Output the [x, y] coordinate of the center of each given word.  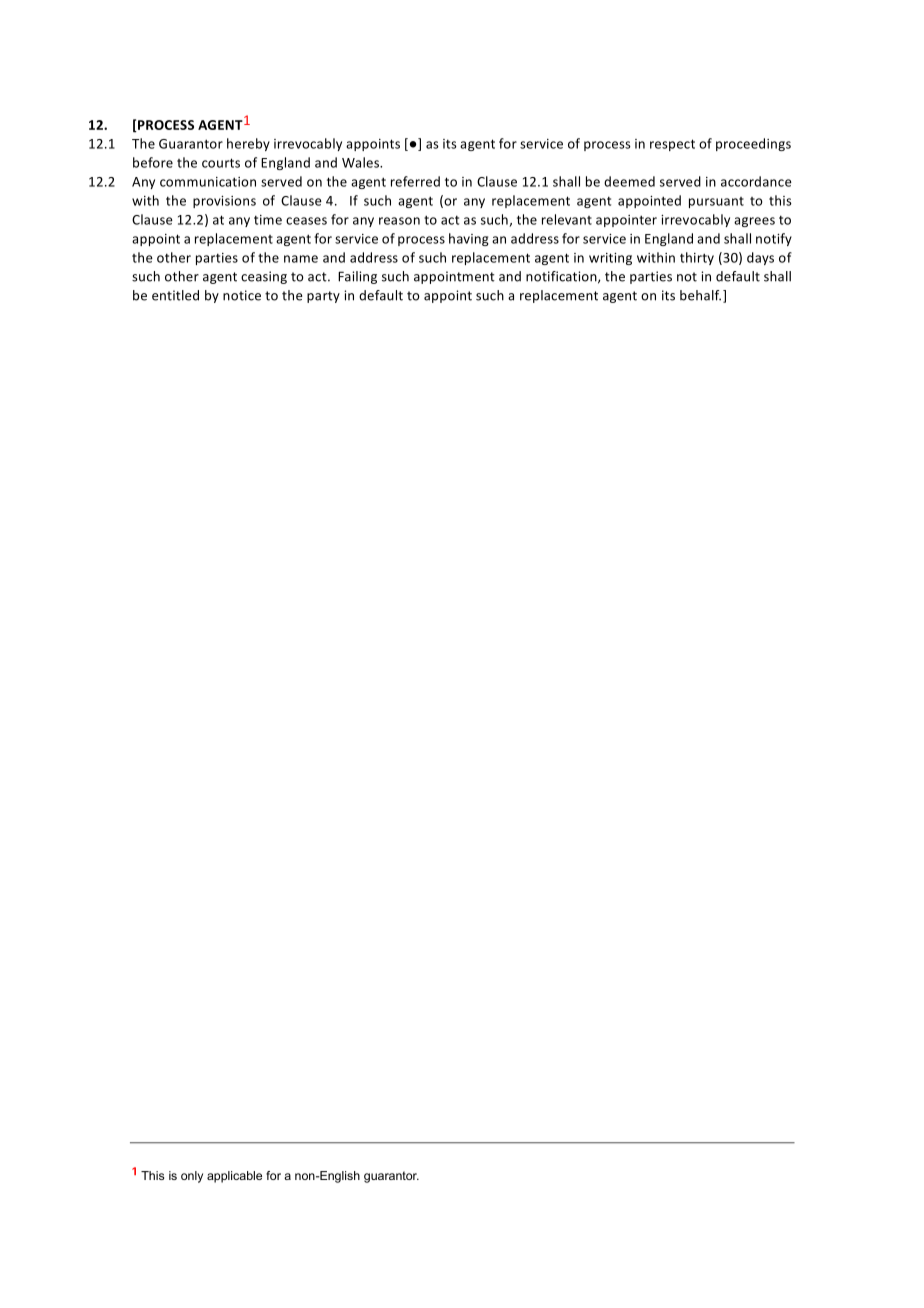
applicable [234, 1177]
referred [415, 181]
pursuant [716, 202]
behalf [700, 295]
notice [242, 295]
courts [221, 163]
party [323, 297]
